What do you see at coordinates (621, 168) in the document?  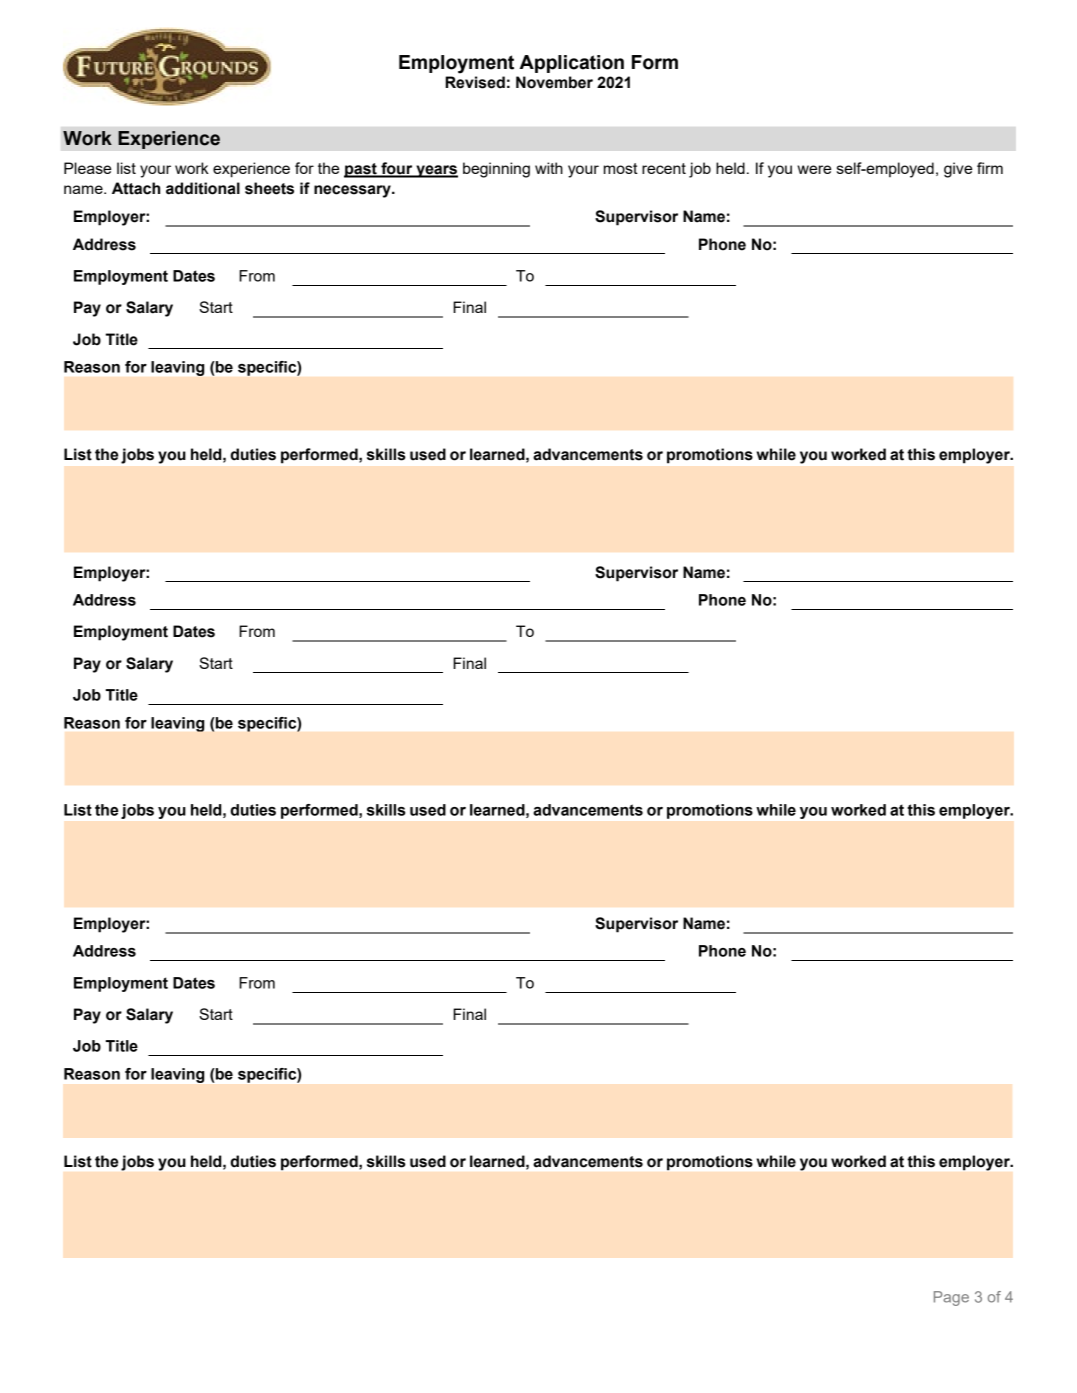 I see `most` at bounding box center [621, 168].
